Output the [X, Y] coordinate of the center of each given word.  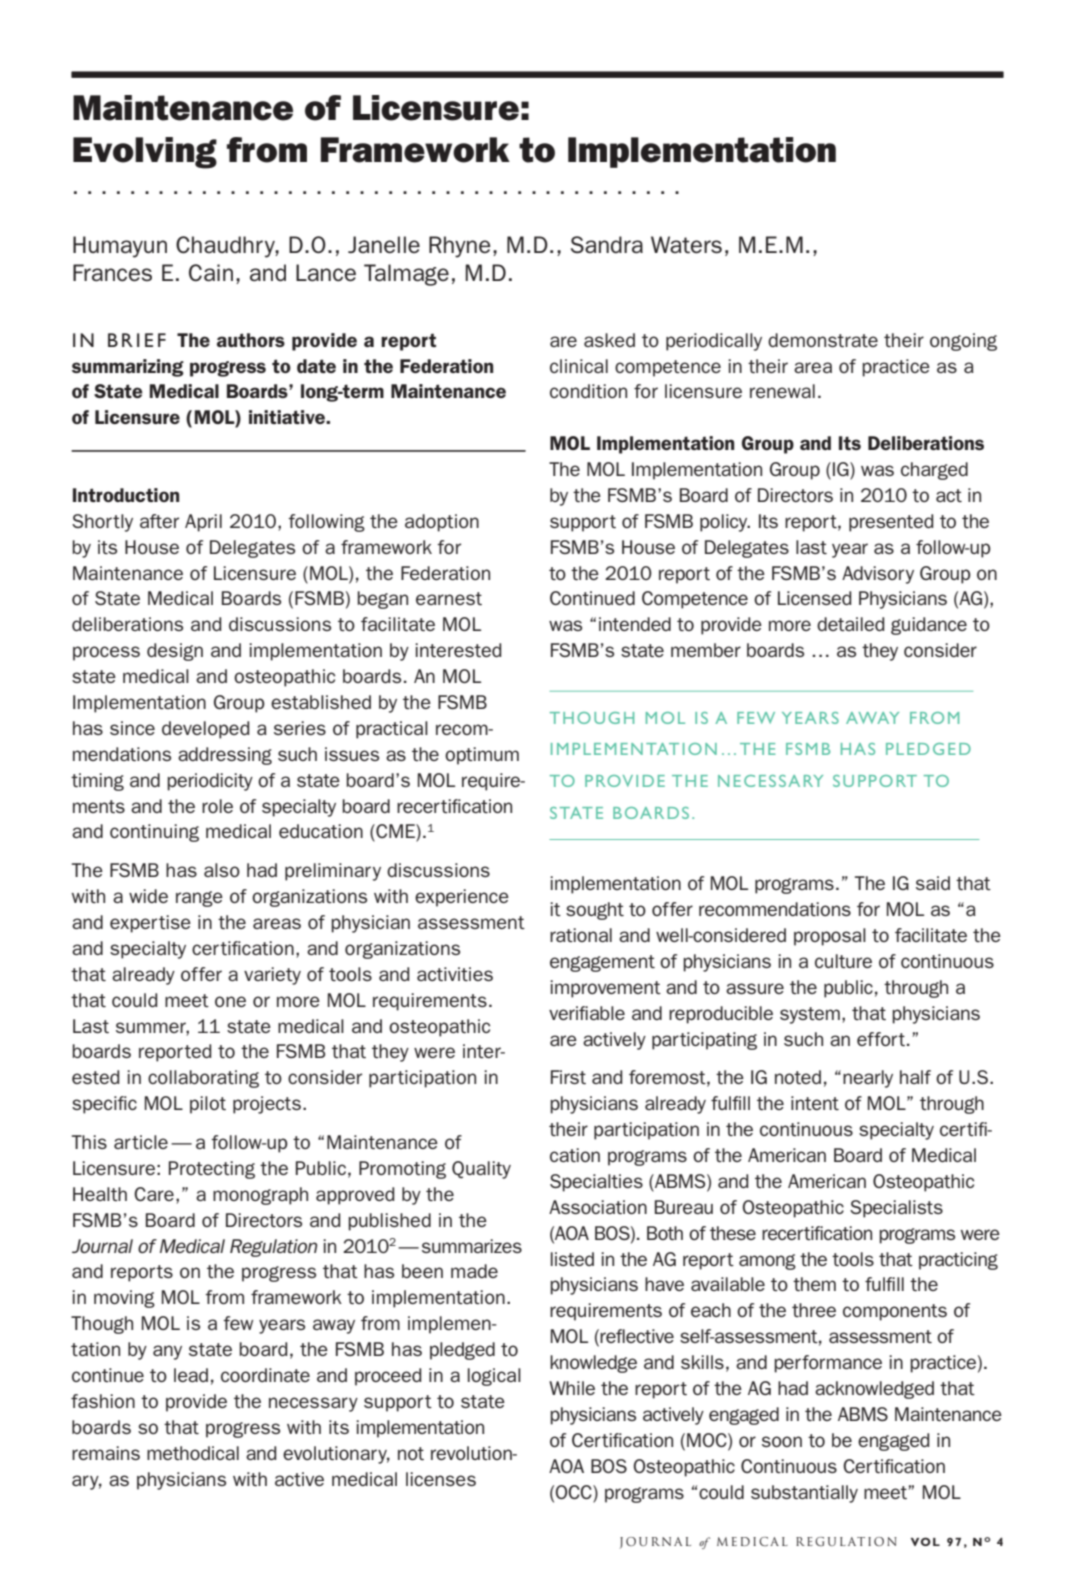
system [810, 1015]
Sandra [607, 245]
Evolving [145, 153]
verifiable [587, 1013]
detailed [850, 624]
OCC [574, 1492]
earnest [449, 598]
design [175, 652]
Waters [686, 245]
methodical [193, 1453]
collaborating [203, 1079]
